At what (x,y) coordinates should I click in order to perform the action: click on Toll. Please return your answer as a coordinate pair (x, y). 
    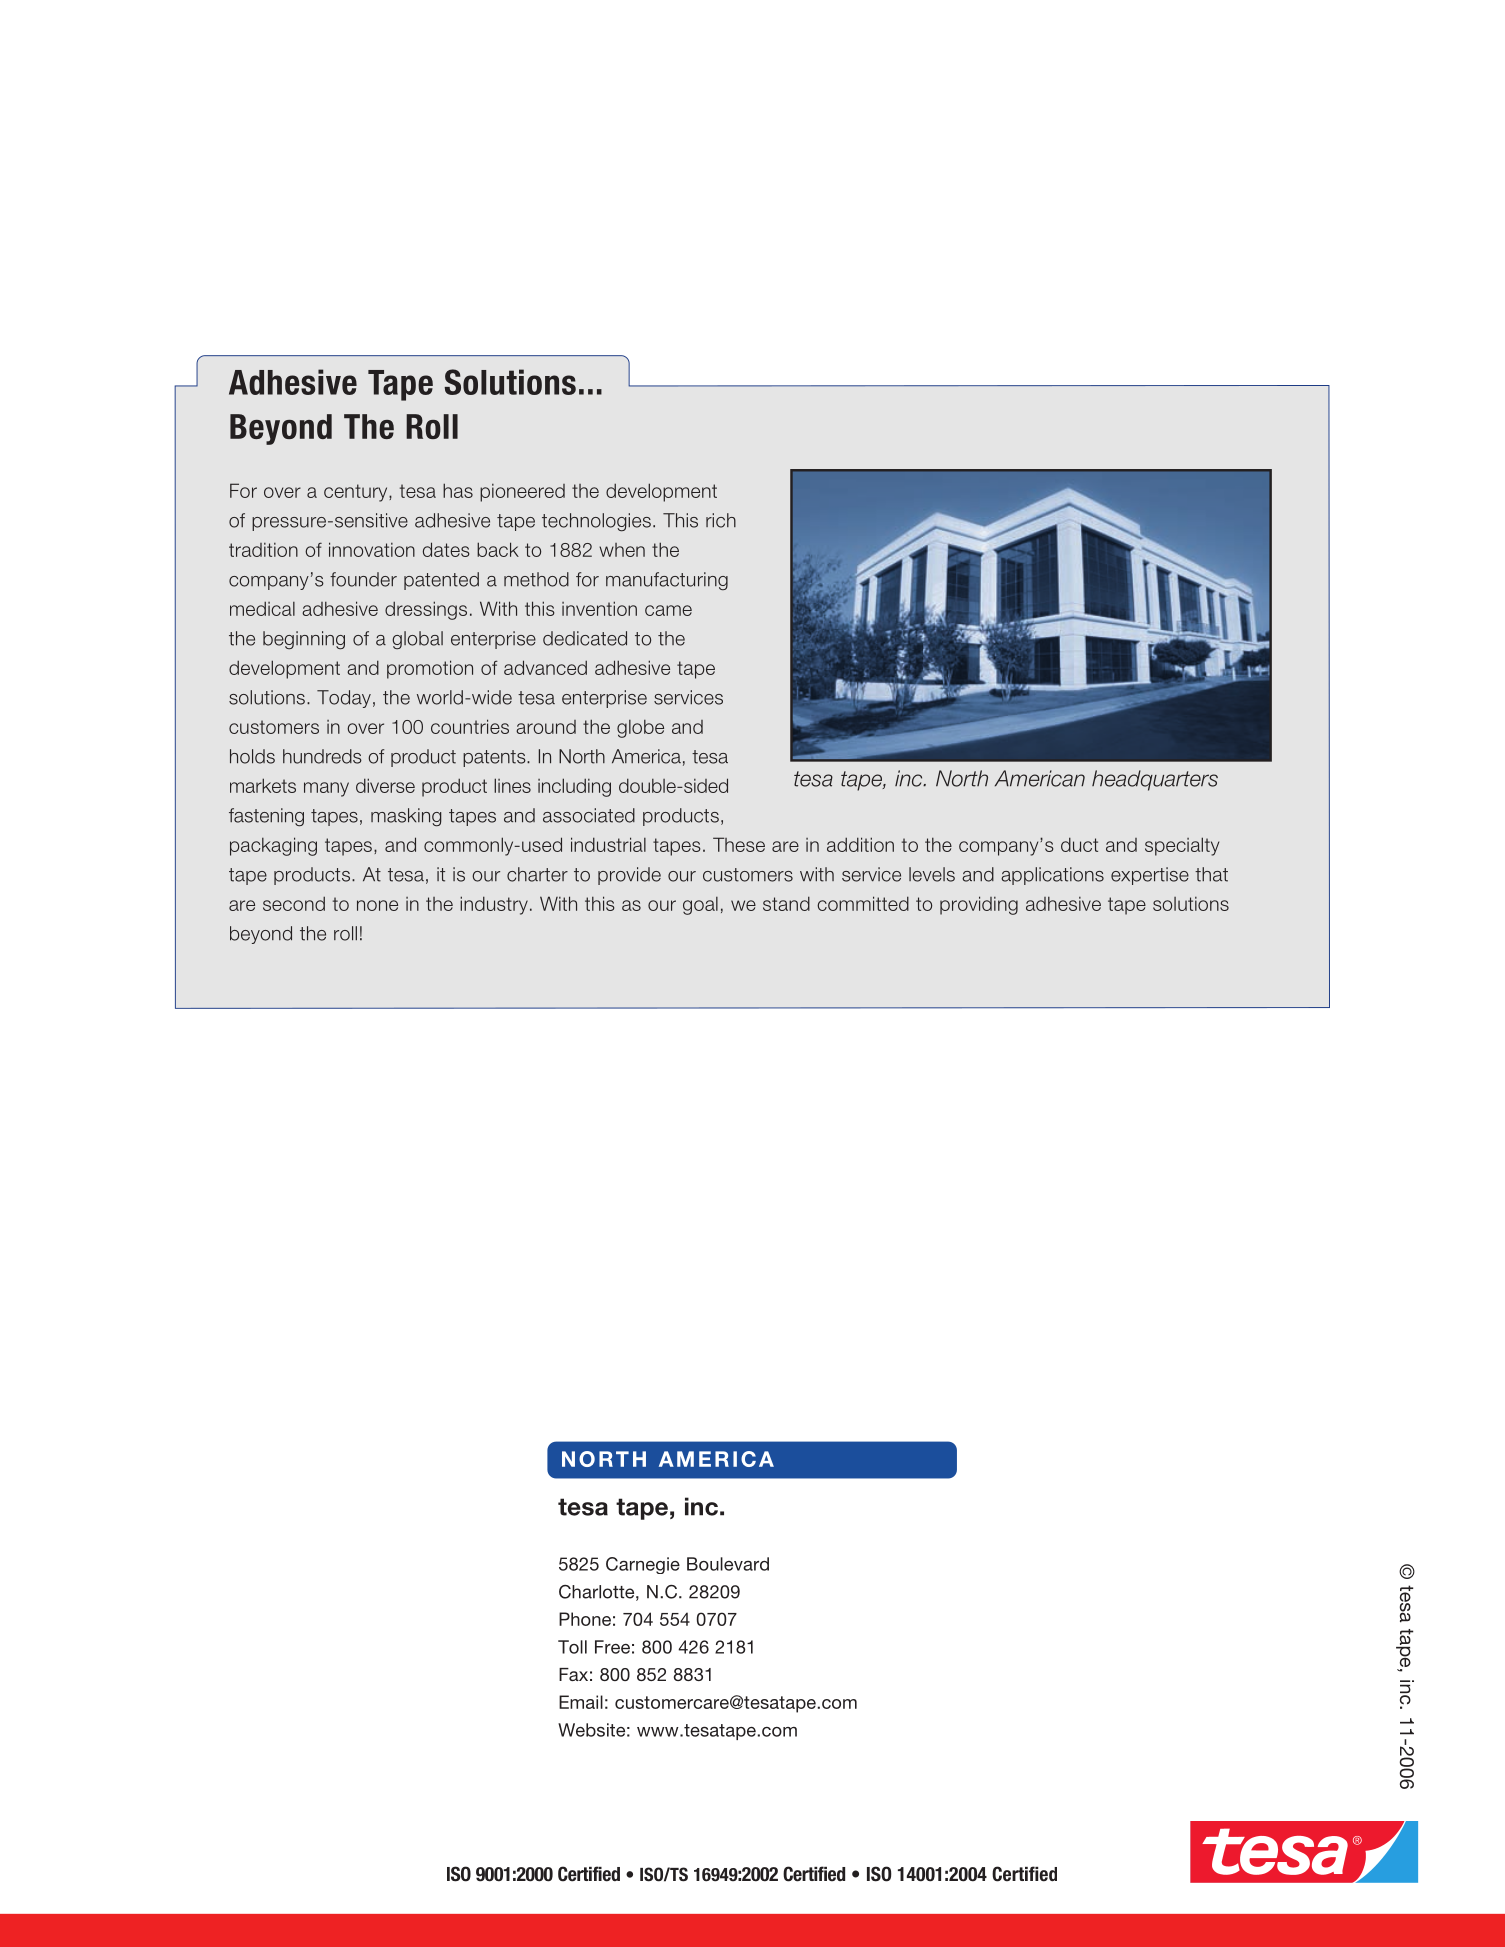
    Looking at the image, I should click on (572, 1647).
